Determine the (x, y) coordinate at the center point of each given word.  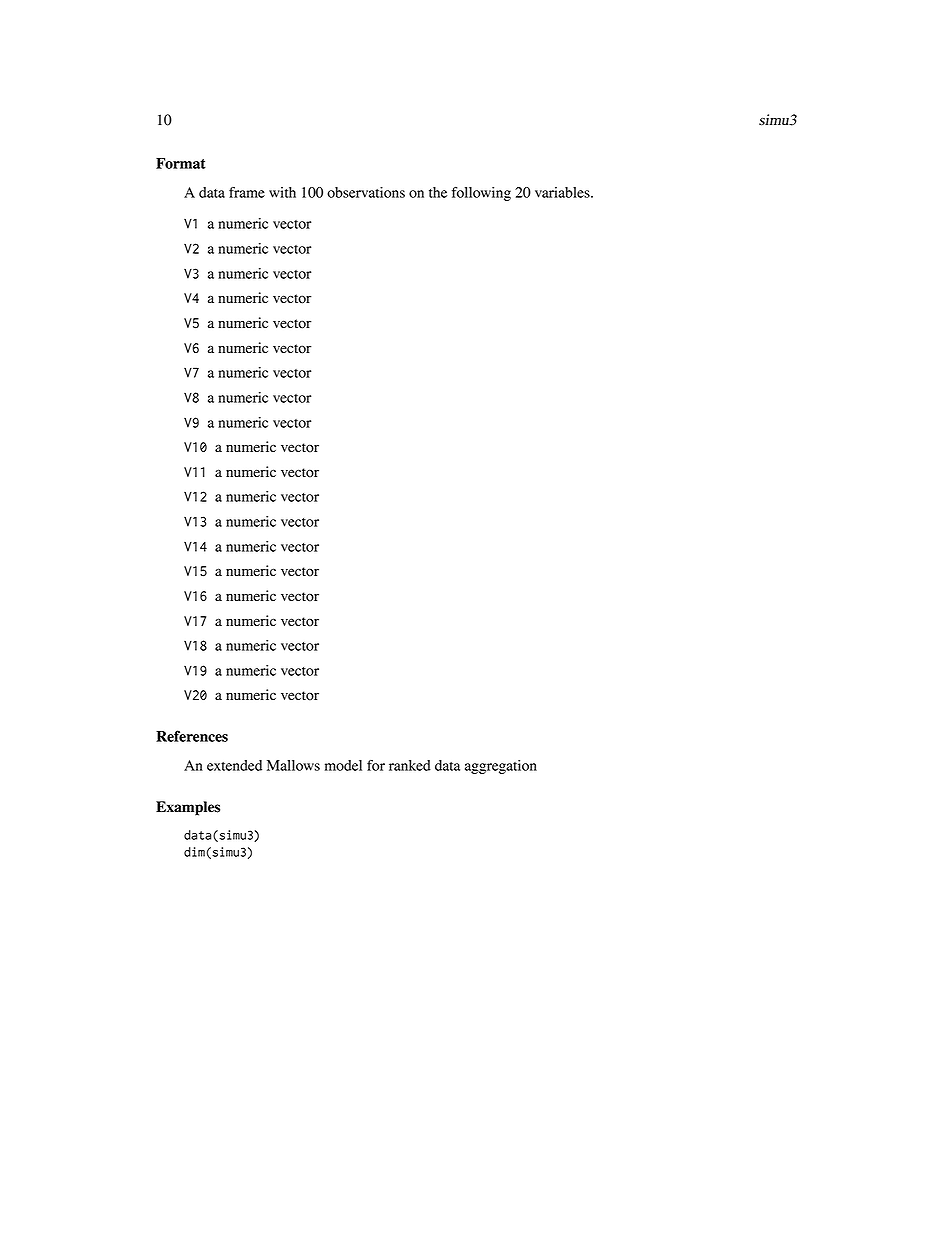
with (282, 192)
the (438, 192)
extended (234, 765)
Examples (188, 808)
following (481, 194)
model (343, 765)
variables (563, 192)
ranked (410, 765)
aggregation (501, 767)
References (192, 736)
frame (247, 192)
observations (366, 192)
